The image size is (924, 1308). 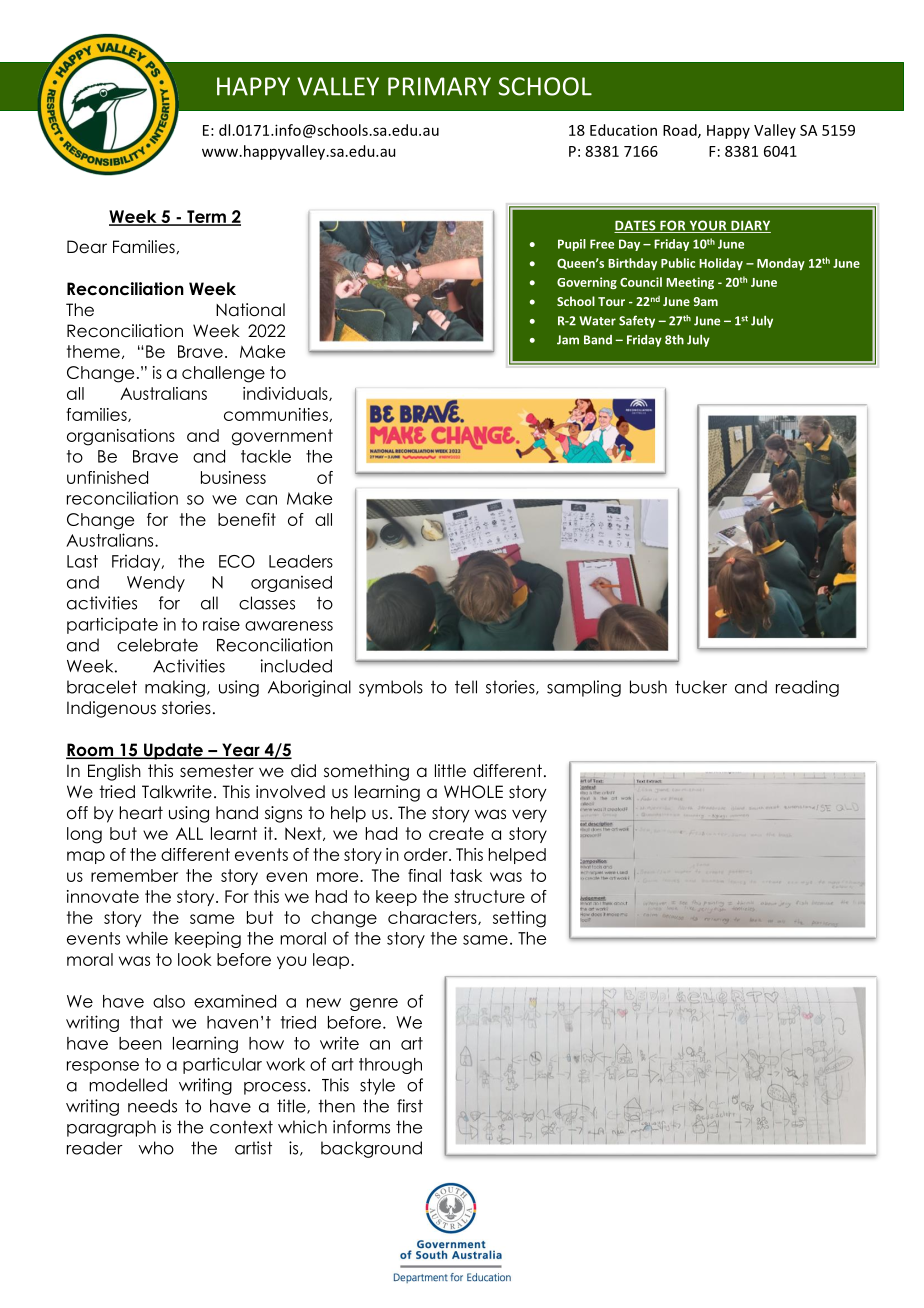 I want to click on tucker, so click(x=701, y=687).
